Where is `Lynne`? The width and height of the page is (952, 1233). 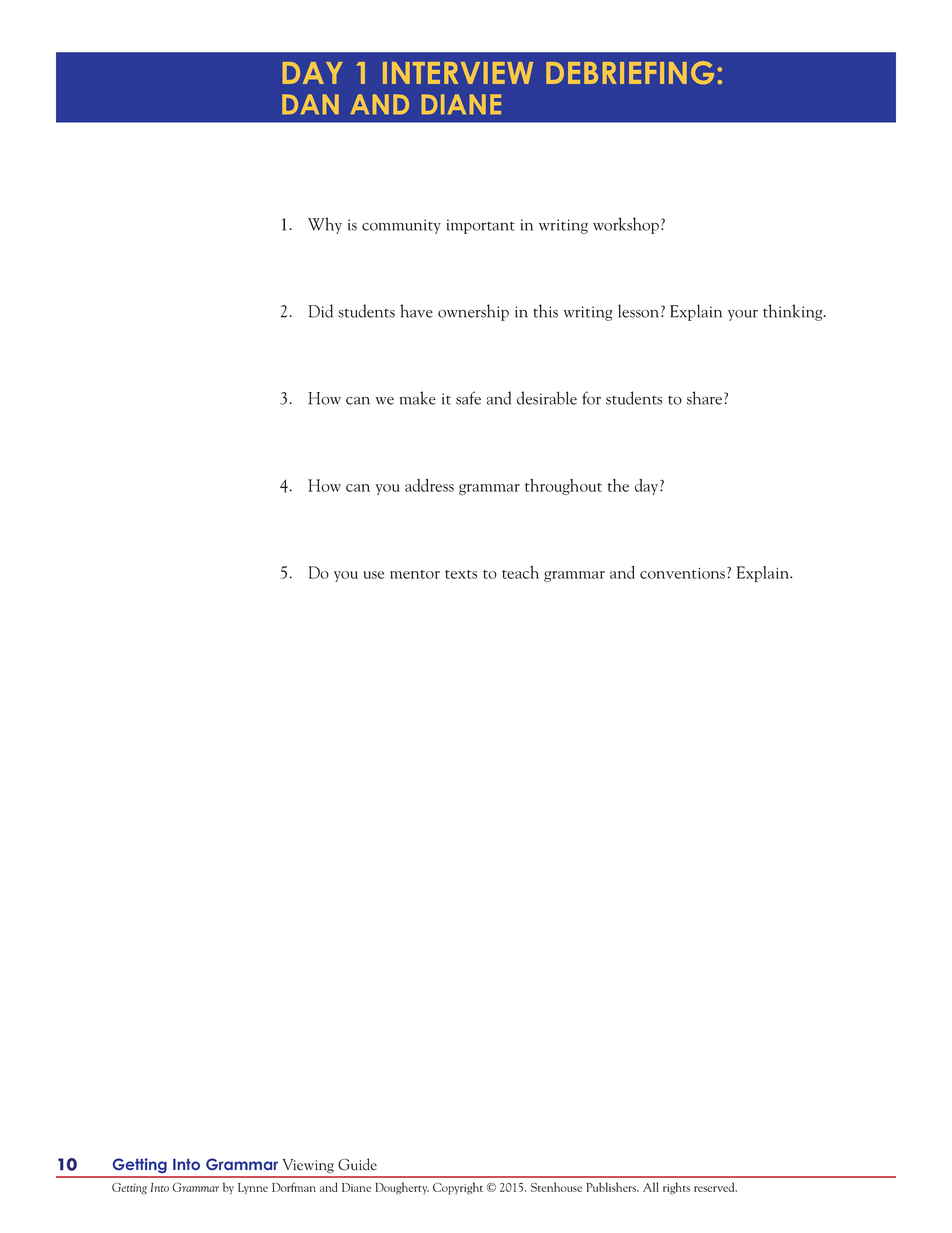 Lynne is located at coordinates (253, 1189).
